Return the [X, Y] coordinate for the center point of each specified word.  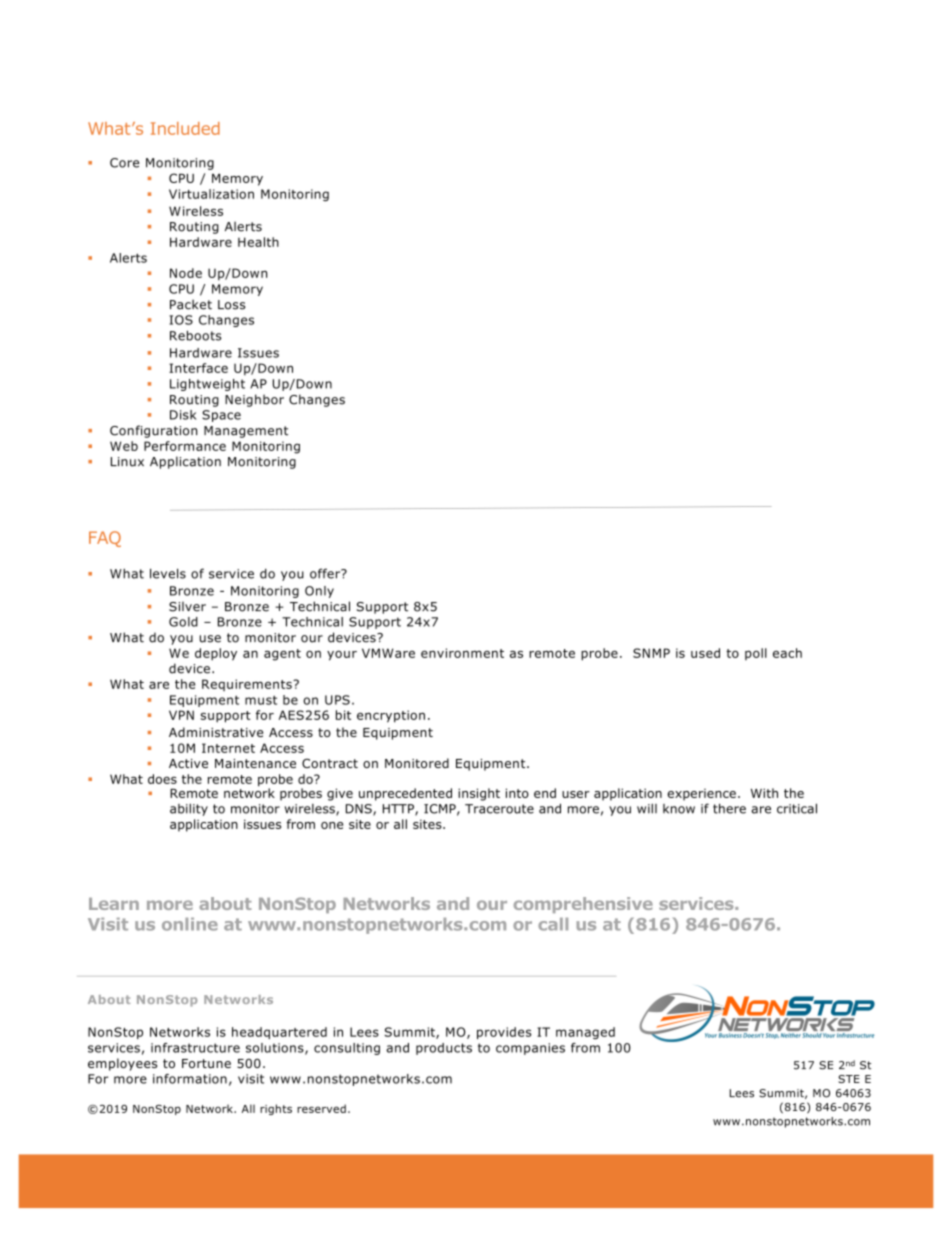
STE [849, 1079]
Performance [185, 446]
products [444, 1049]
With [764, 793]
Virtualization [211, 194]
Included [185, 128]
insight [479, 794]
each [787, 653]
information [190, 1079]
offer [326, 573]
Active [188, 763]
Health [258, 242]
